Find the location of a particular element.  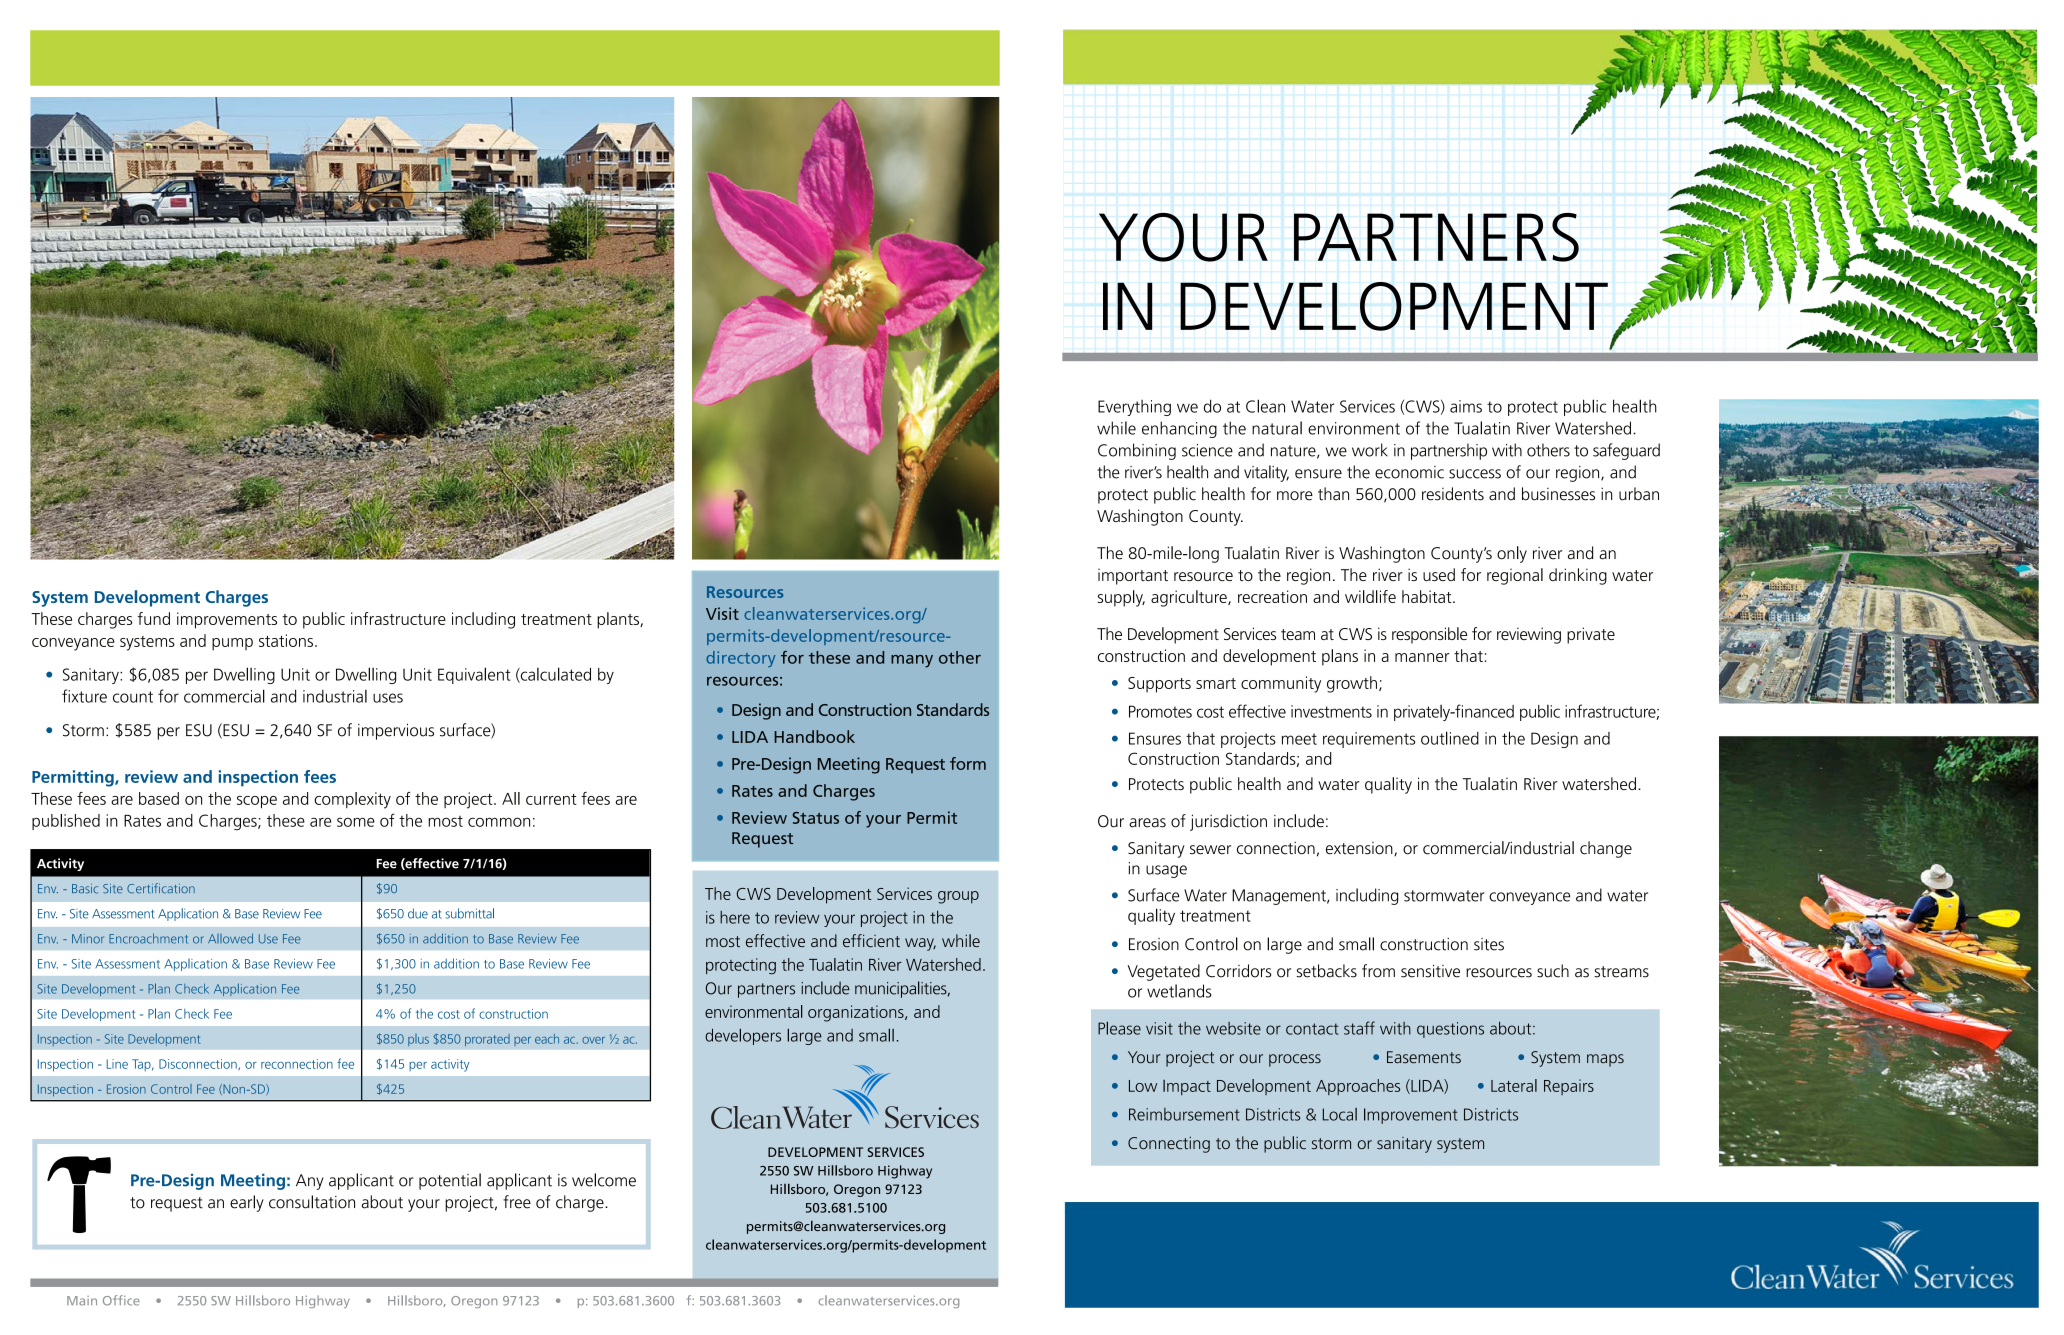

Combining is located at coordinates (1137, 451).
